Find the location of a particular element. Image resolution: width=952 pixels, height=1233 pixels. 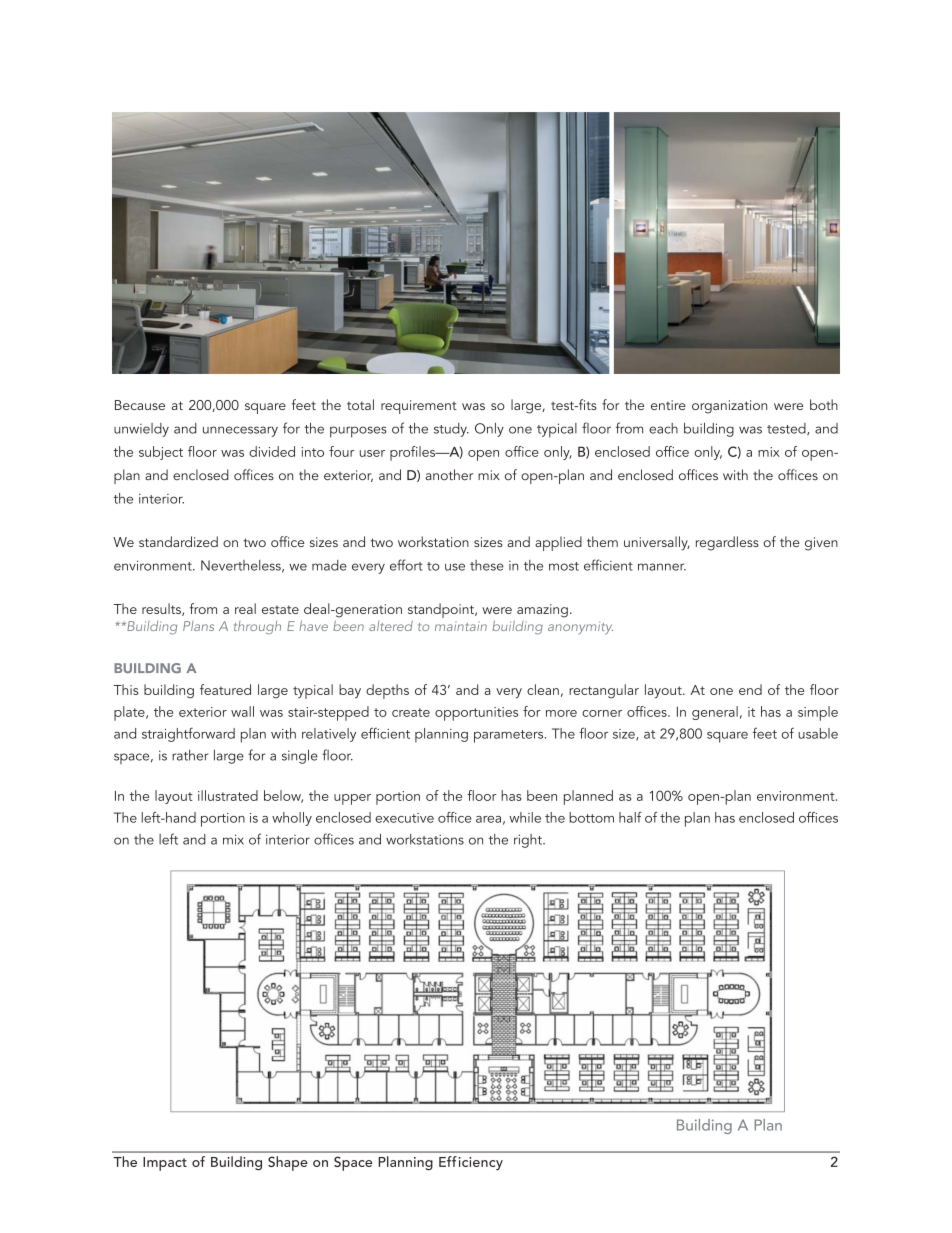

unnecessary is located at coordinates (240, 431).
